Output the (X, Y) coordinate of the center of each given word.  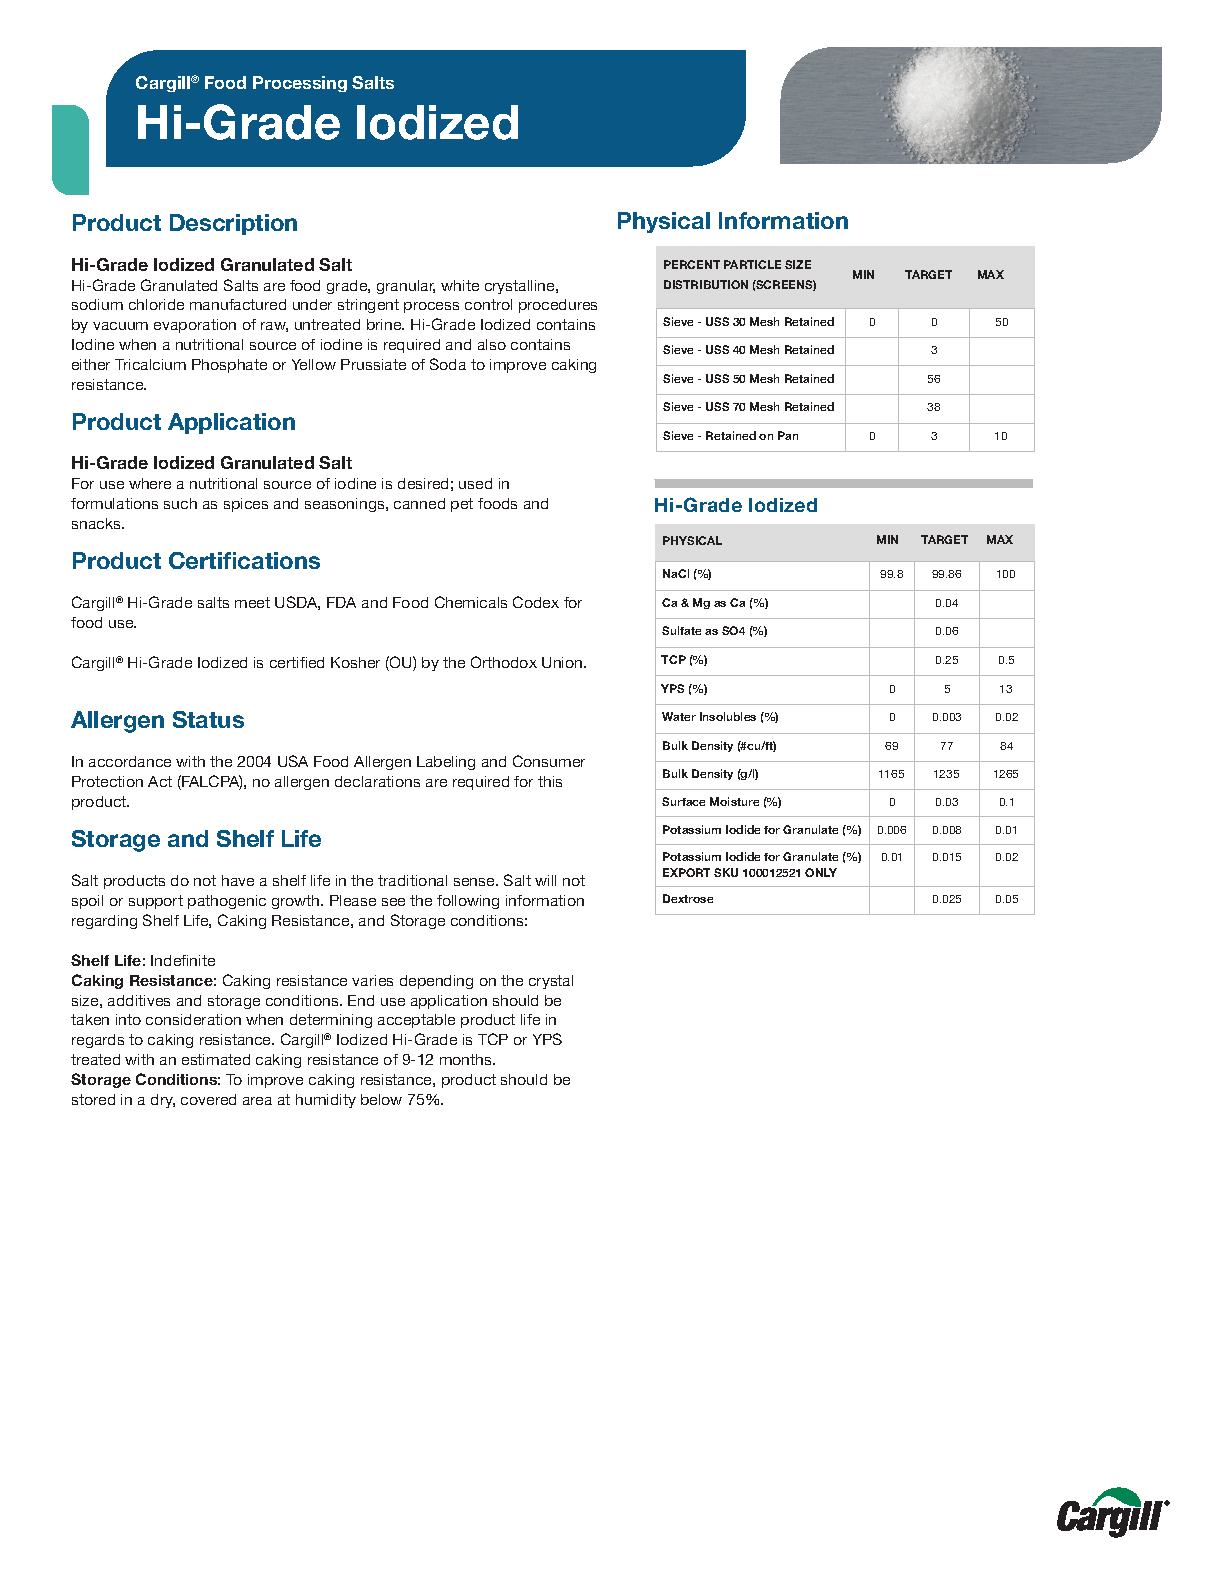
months (467, 1059)
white (460, 285)
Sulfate (681, 630)
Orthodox (504, 662)
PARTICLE (752, 264)
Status (208, 719)
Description (233, 224)
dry (163, 1101)
